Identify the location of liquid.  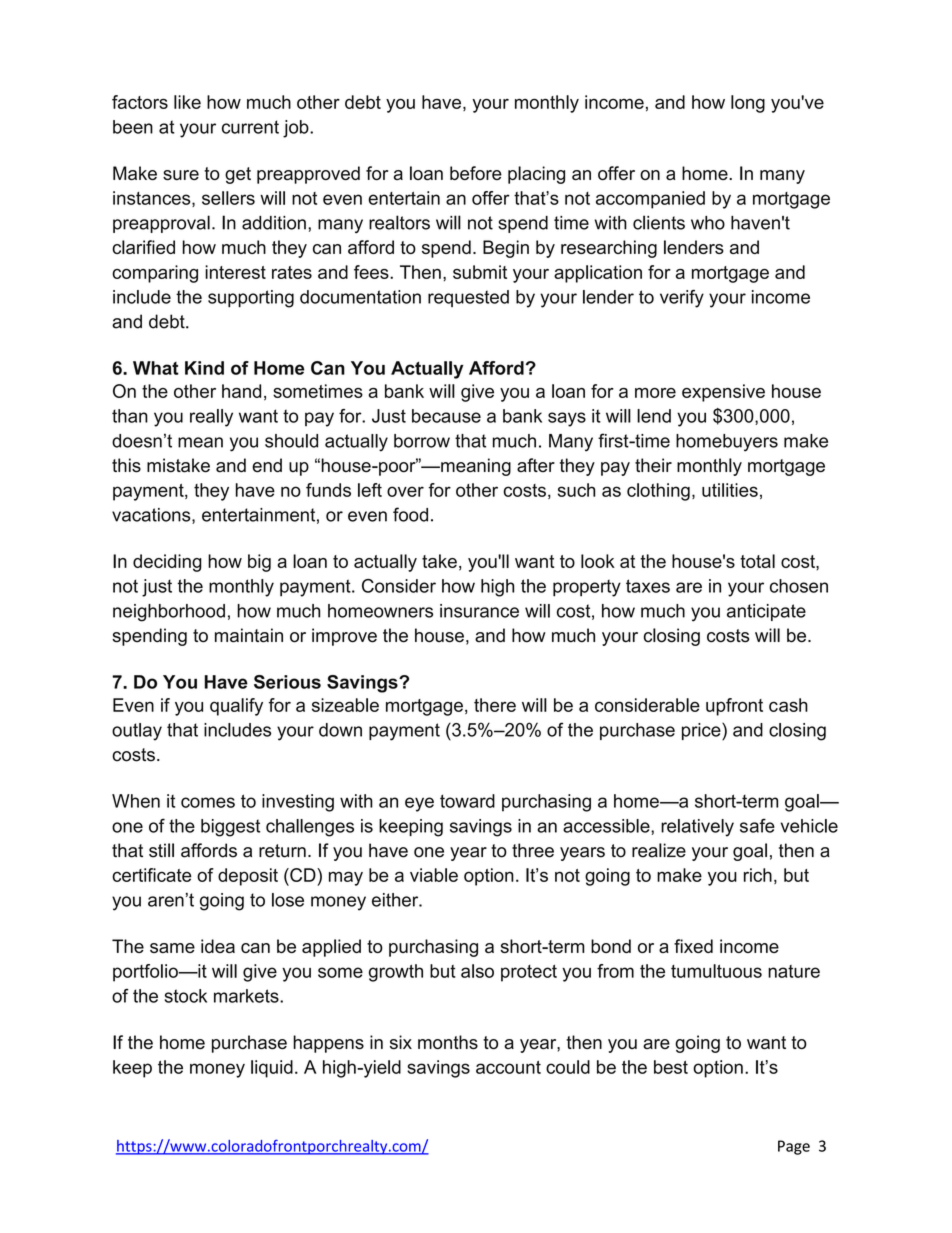
(272, 1069).
